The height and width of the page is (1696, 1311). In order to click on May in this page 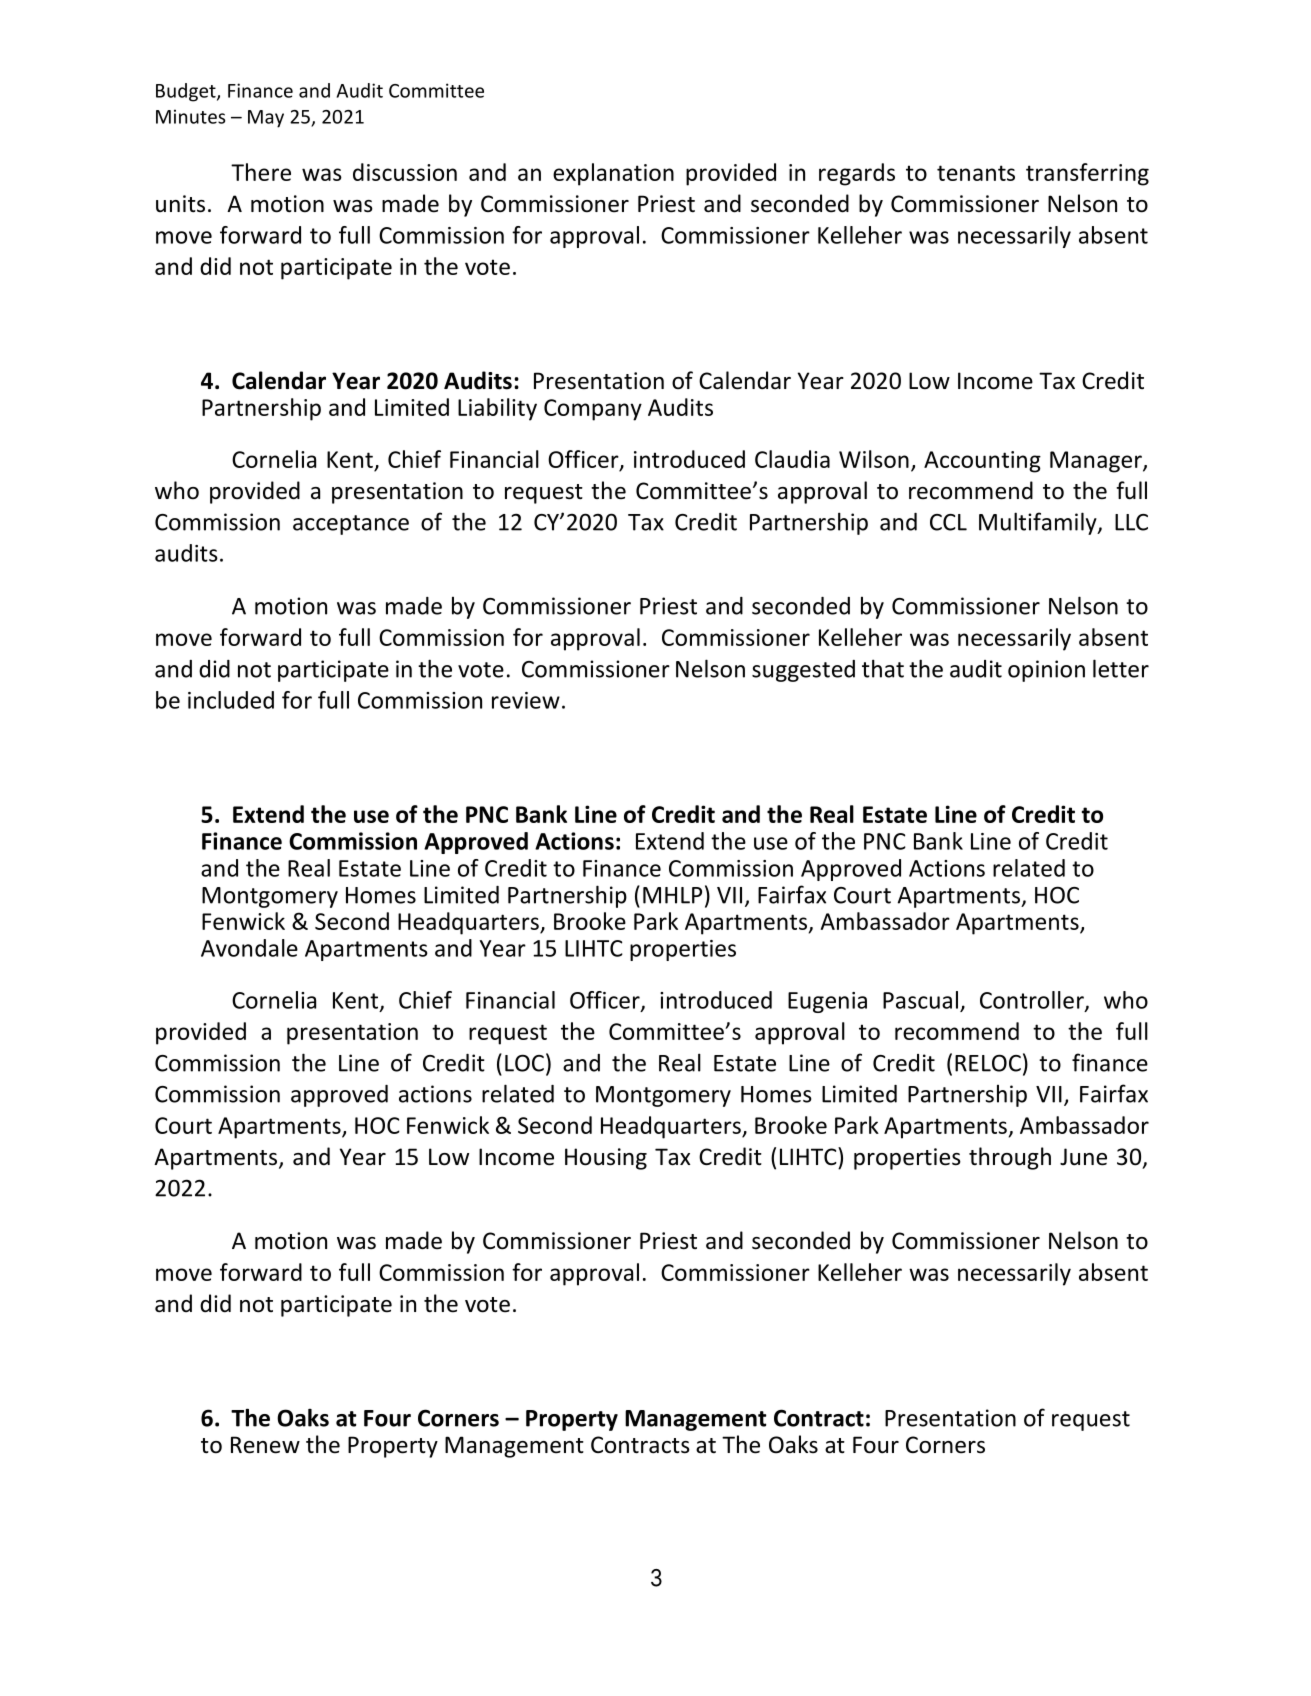, I will do `click(266, 119)`.
